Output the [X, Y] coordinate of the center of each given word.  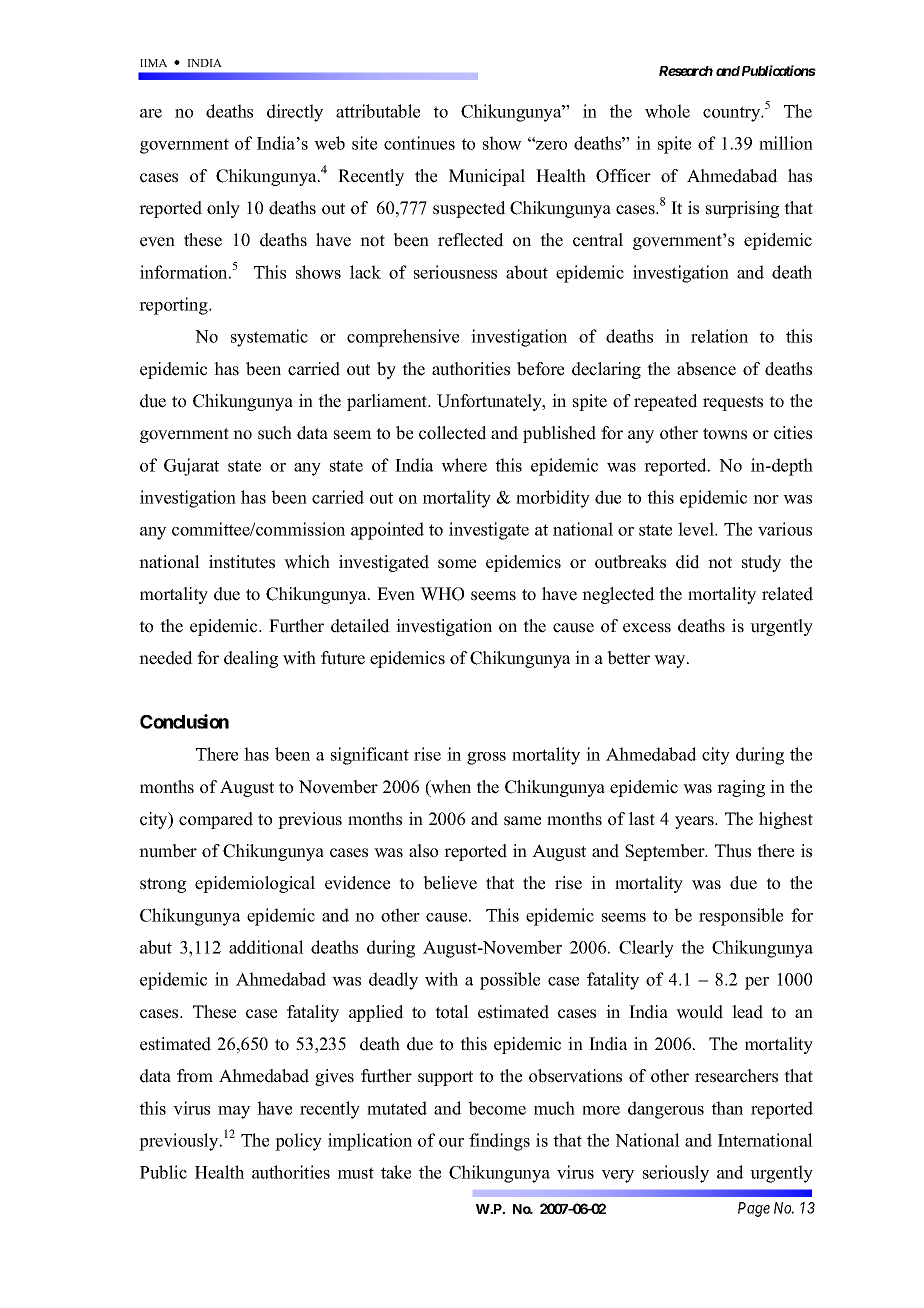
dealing [251, 659]
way [671, 661]
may [234, 1112]
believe [450, 883]
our [451, 1142]
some [457, 564]
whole [667, 111]
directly [295, 113]
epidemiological [255, 884]
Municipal [487, 177]
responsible [741, 917]
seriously [676, 1174]
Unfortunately [490, 402]
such [275, 433]
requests [733, 403]
